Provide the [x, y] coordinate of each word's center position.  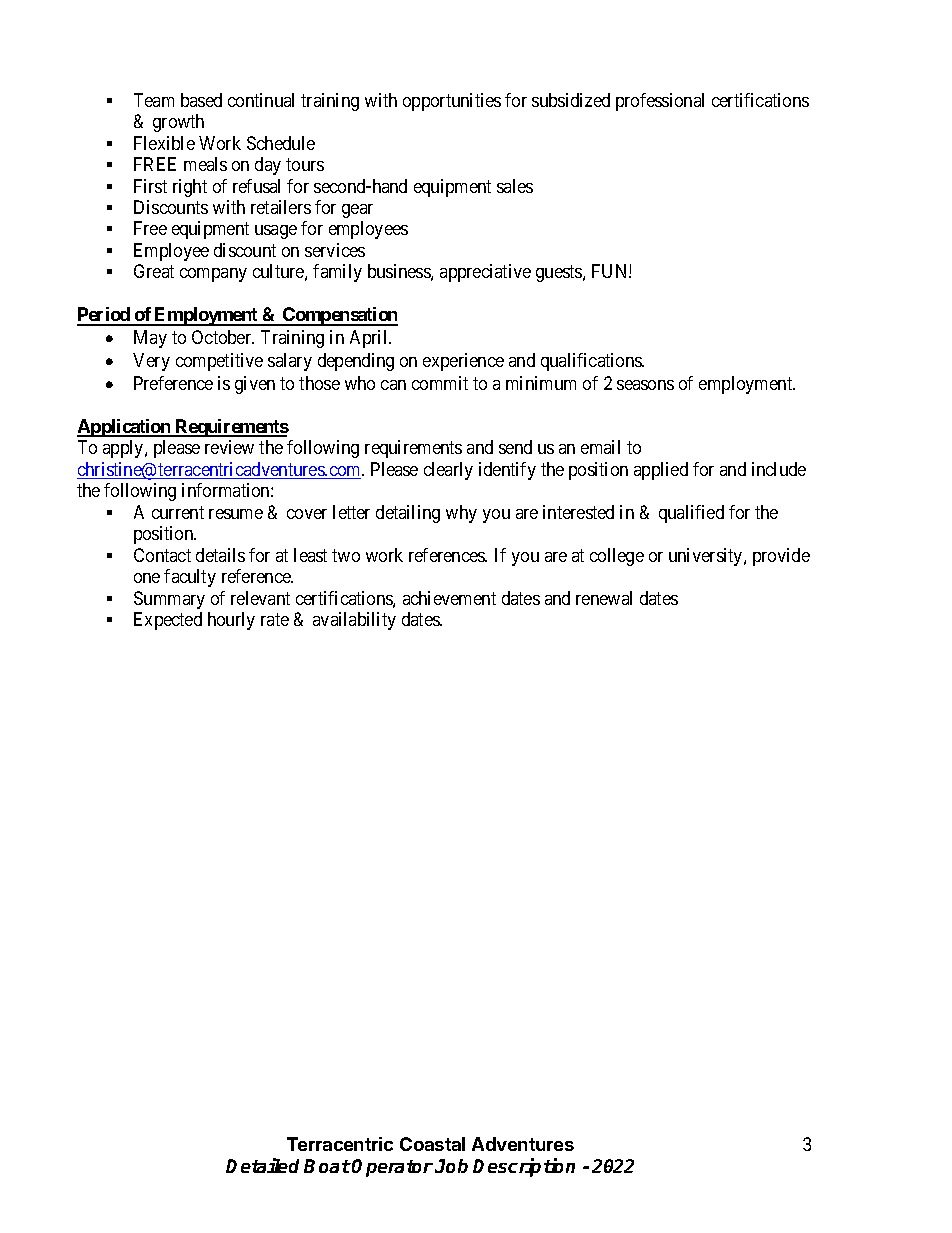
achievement [449, 598]
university [707, 557]
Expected [168, 621]
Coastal [432, 1144]
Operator [392, 1168]
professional [660, 102]
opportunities [452, 102]
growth [178, 123]
